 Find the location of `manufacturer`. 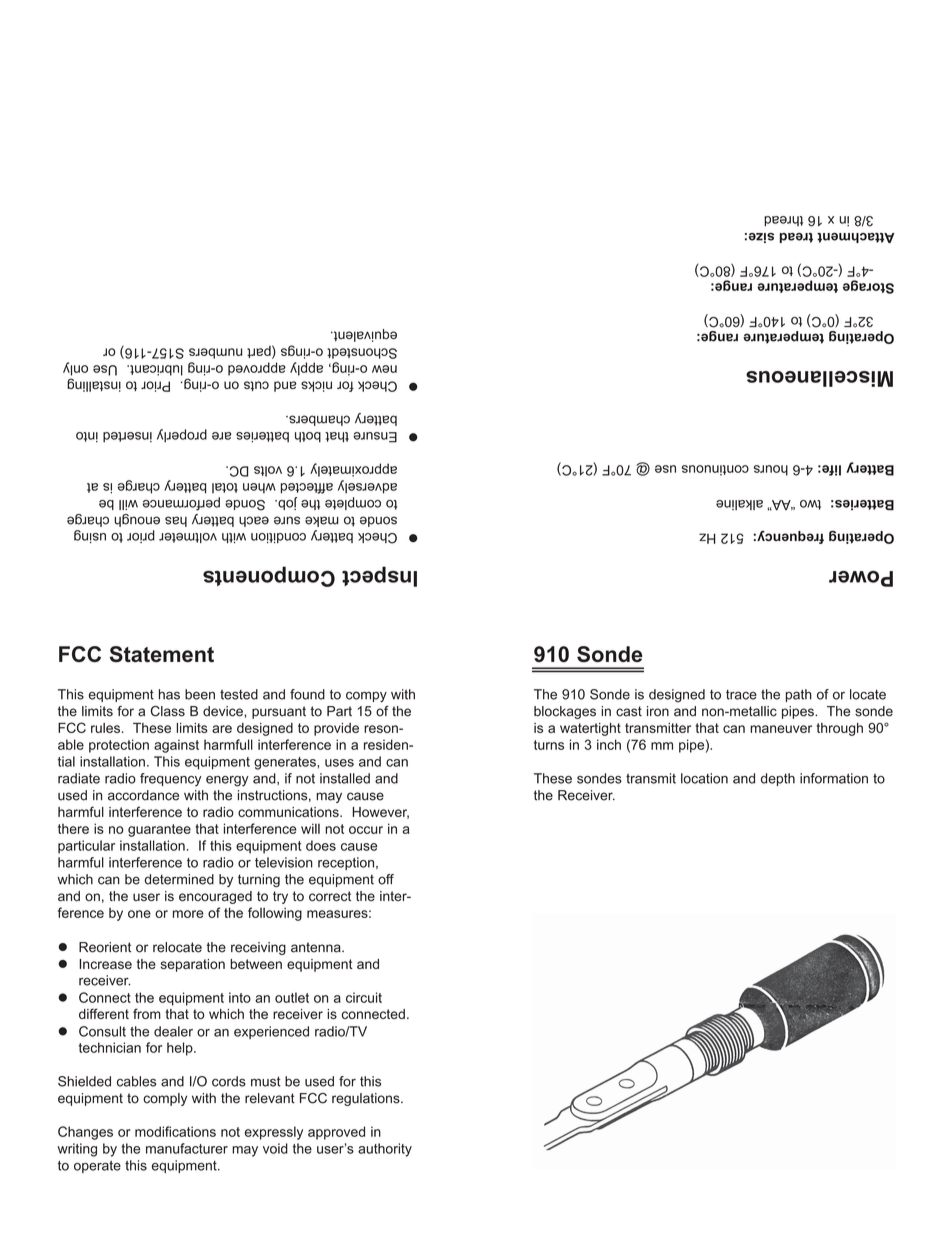

manufacturer is located at coordinates (187, 1148).
